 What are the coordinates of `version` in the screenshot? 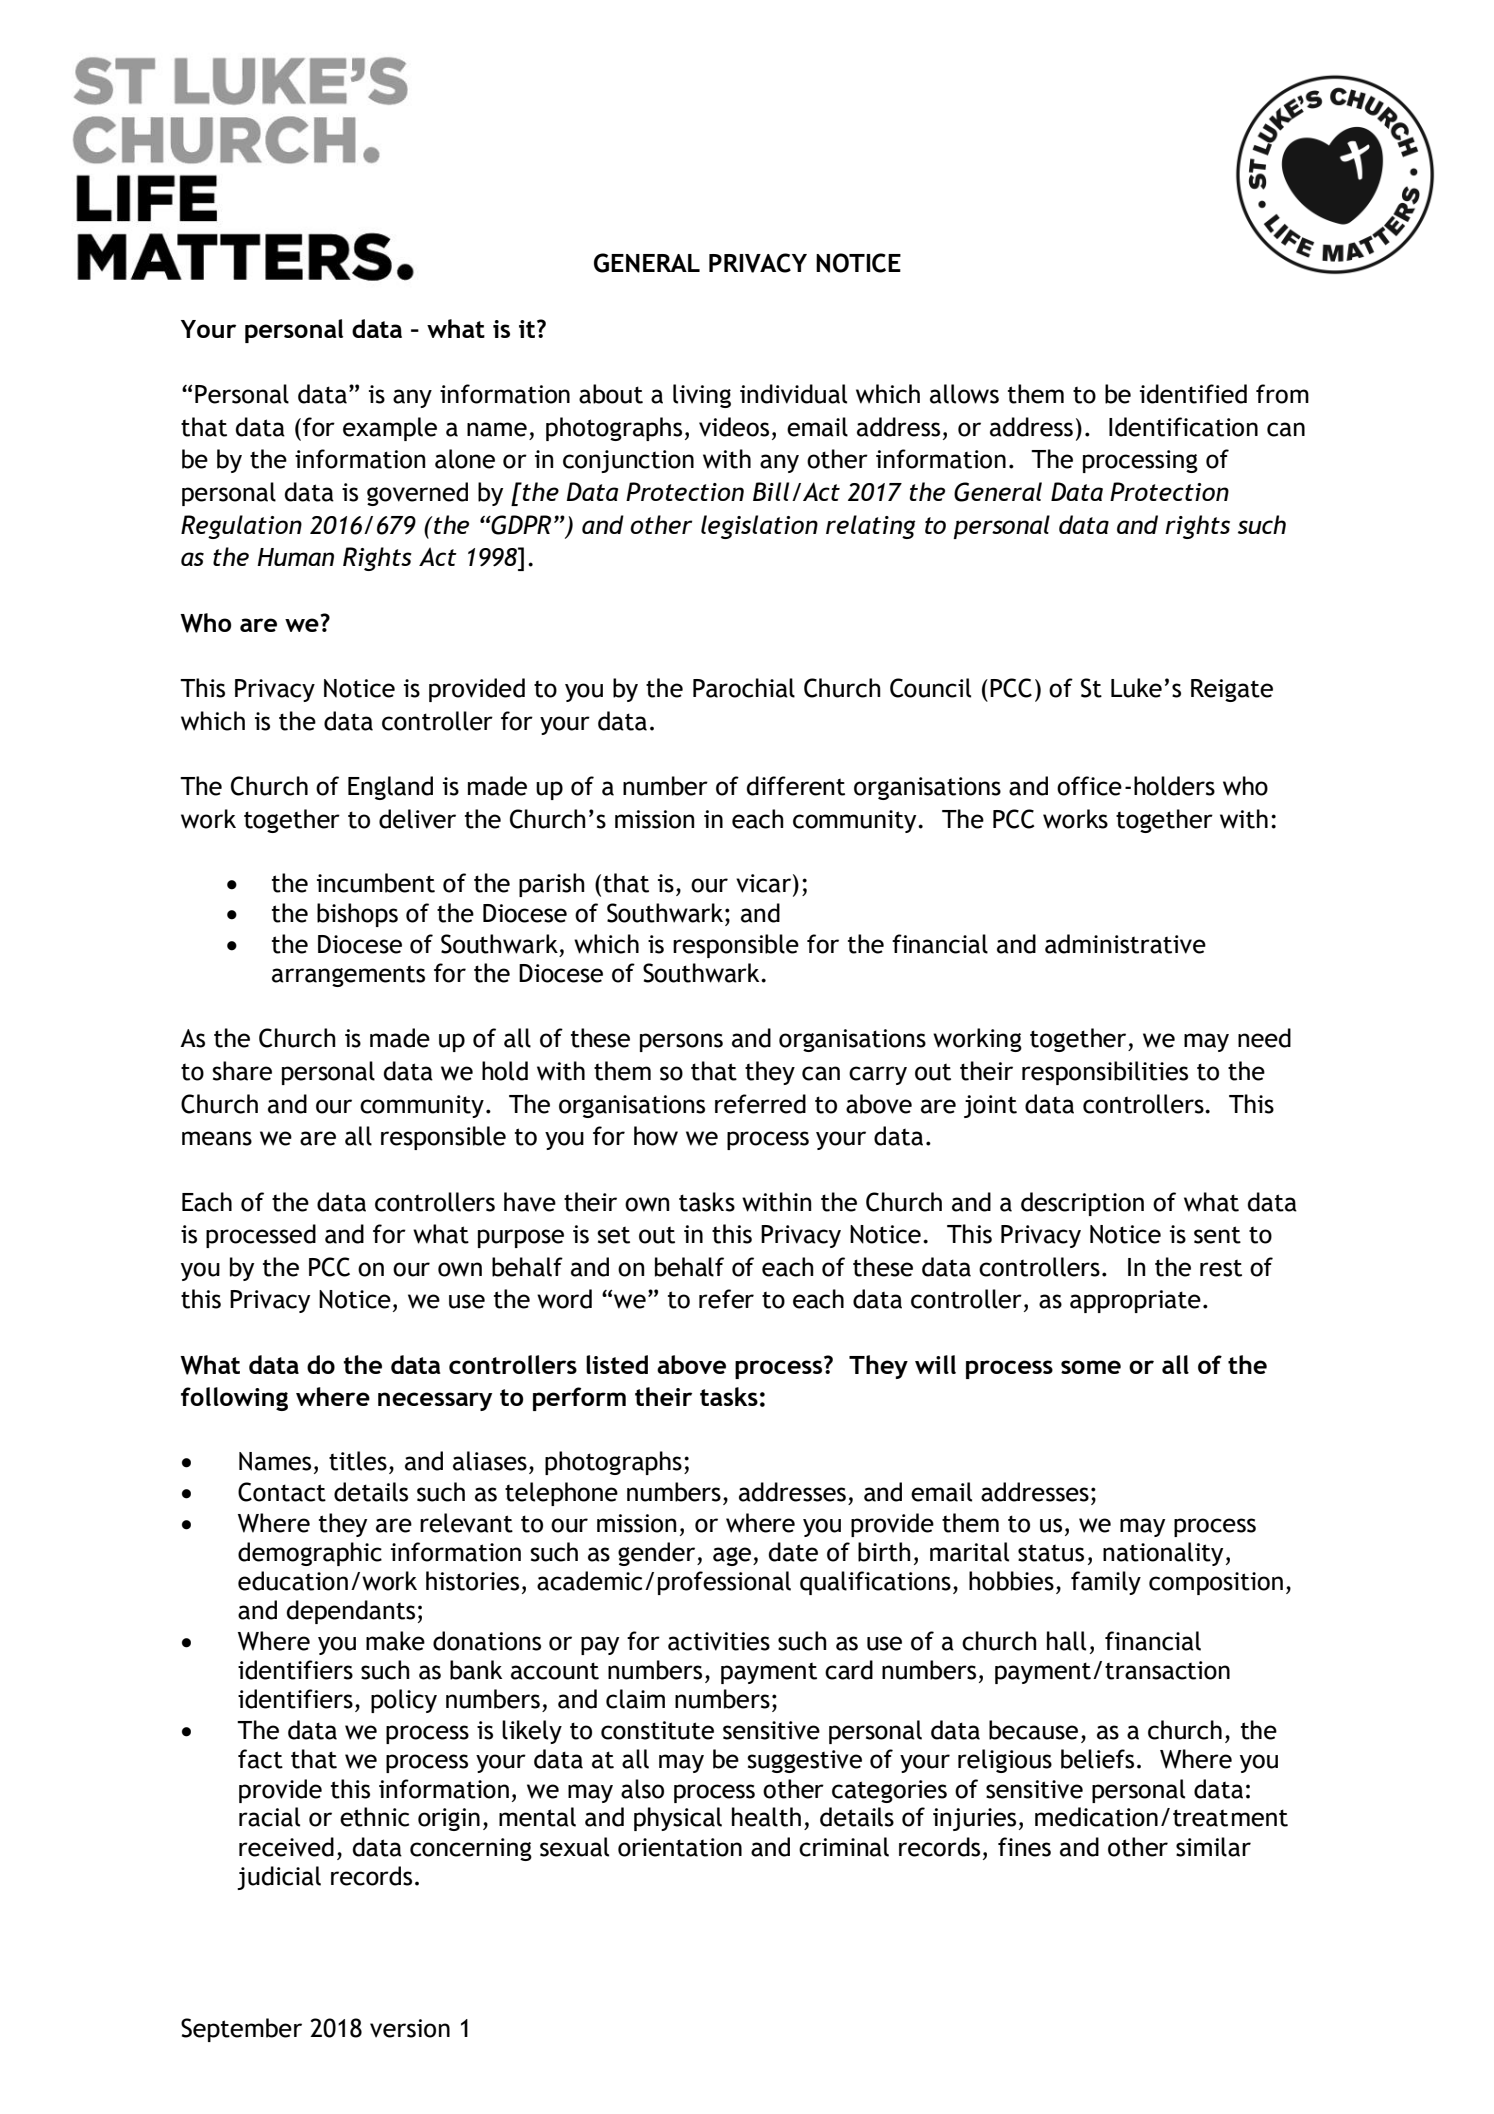 It's located at (410, 2028).
